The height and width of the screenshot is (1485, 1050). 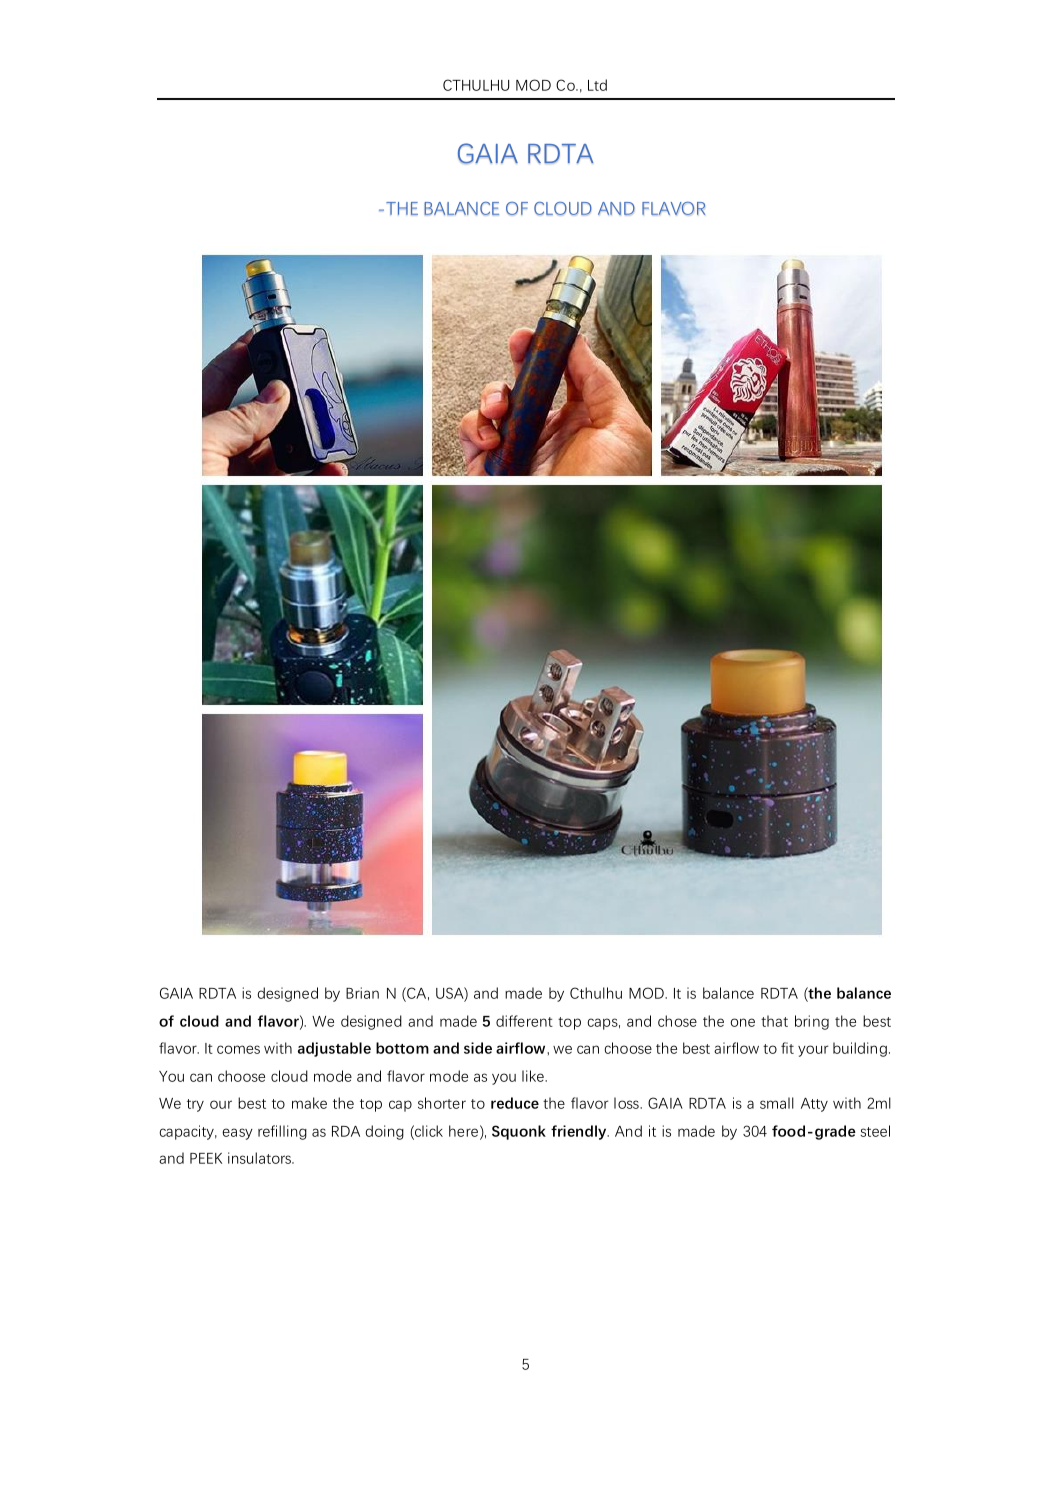 I want to click on Ltd, so click(x=597, y=85).
